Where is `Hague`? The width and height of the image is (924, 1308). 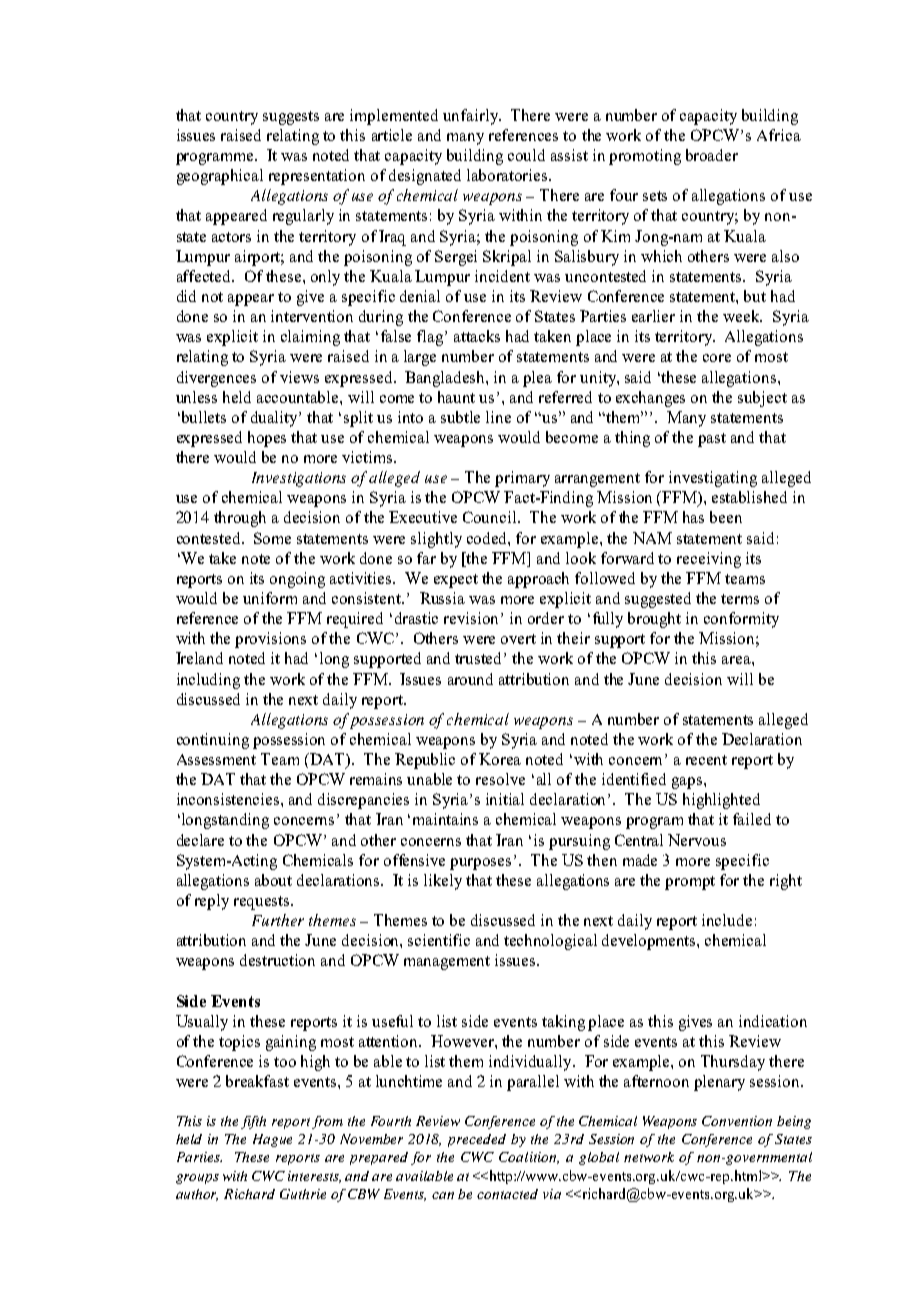 Hague is located at coordinates (272, 1140).
